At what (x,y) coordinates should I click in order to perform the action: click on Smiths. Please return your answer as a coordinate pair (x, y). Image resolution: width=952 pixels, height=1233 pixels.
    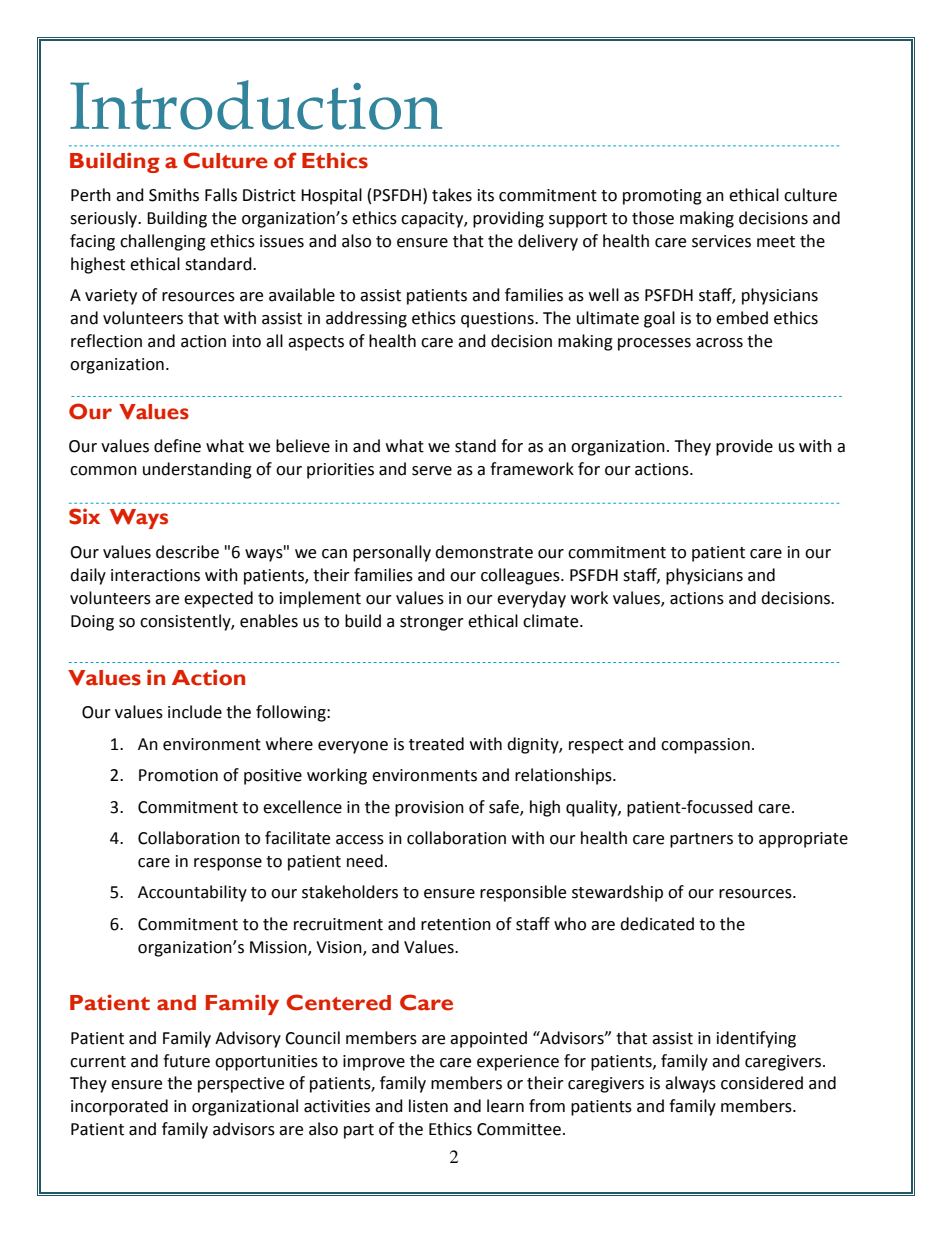
    Looking at the image, I should click on (174, 195).
